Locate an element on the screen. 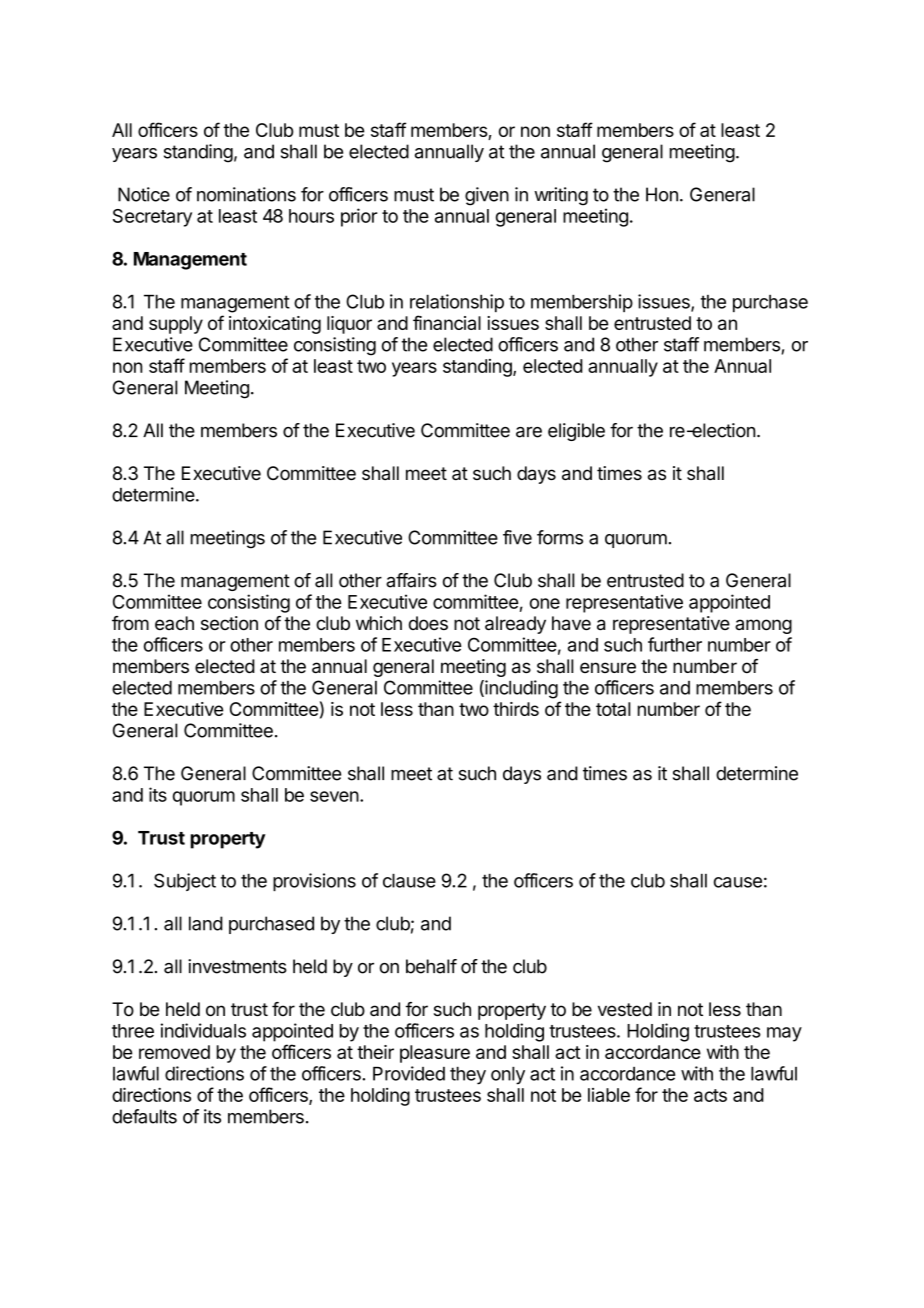 The image size is (924, 1308). total is located at coordinates (613, 709).
